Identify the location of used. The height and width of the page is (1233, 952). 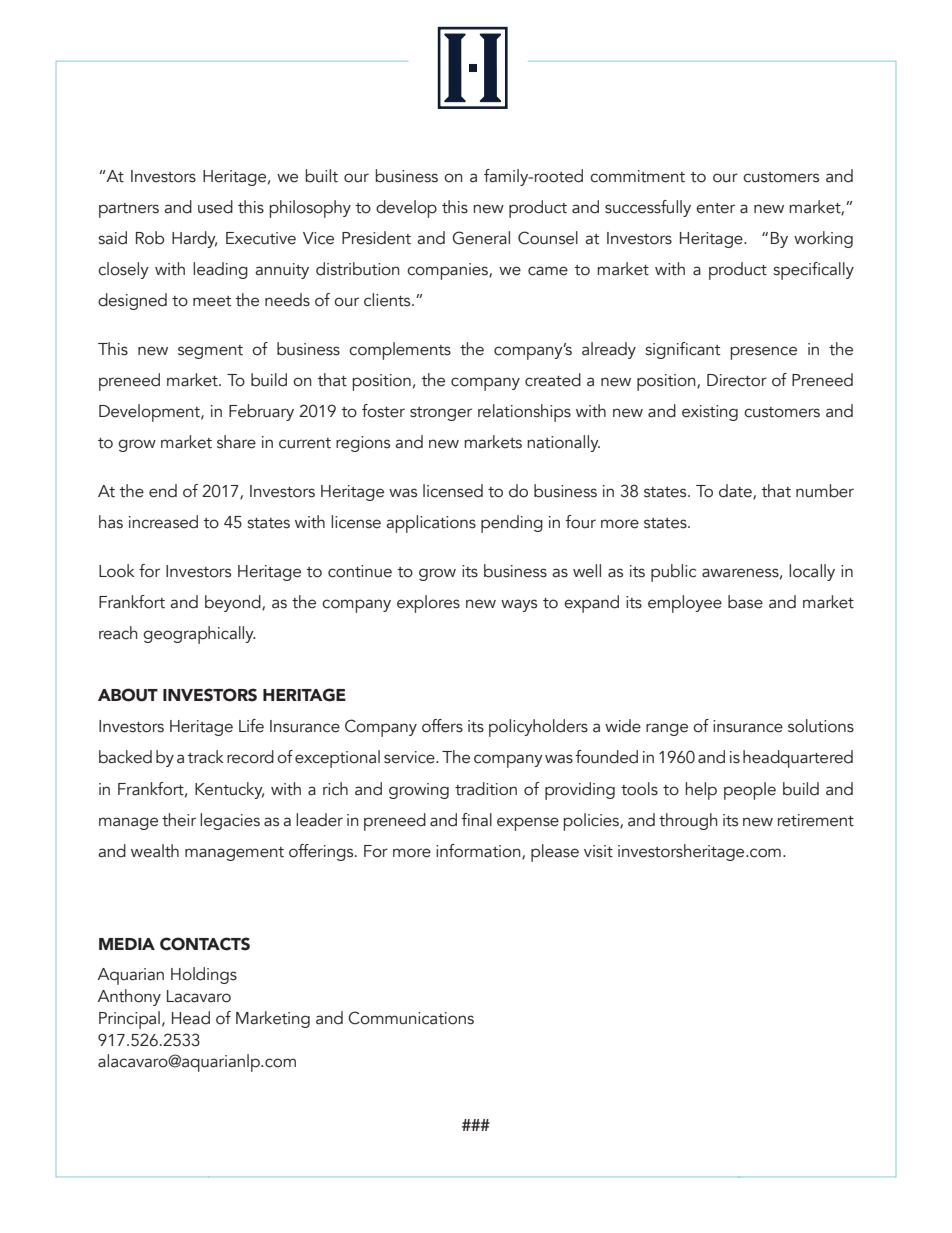
(215, 207).
